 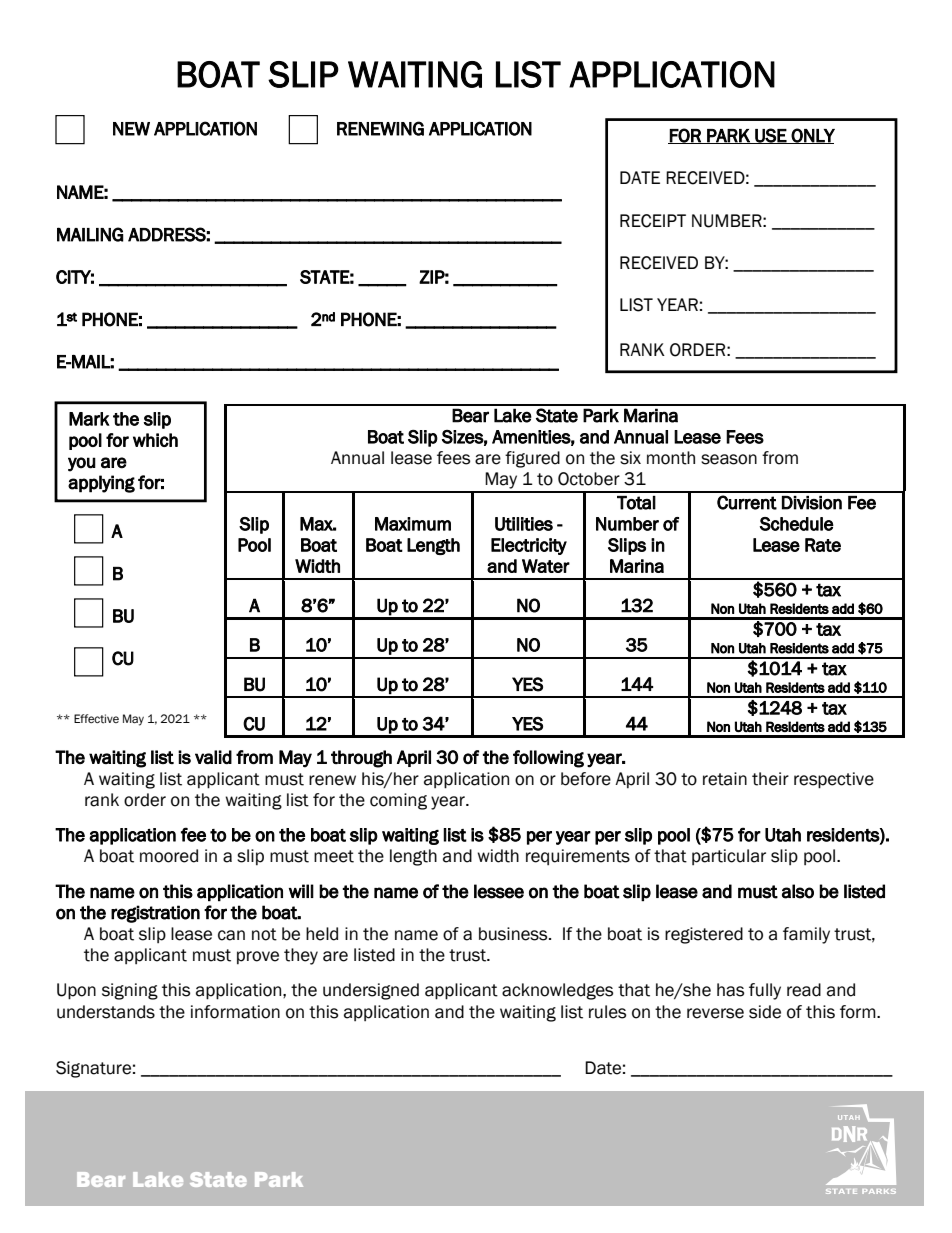 I want to click on Water, so click(x=546, y=566).
